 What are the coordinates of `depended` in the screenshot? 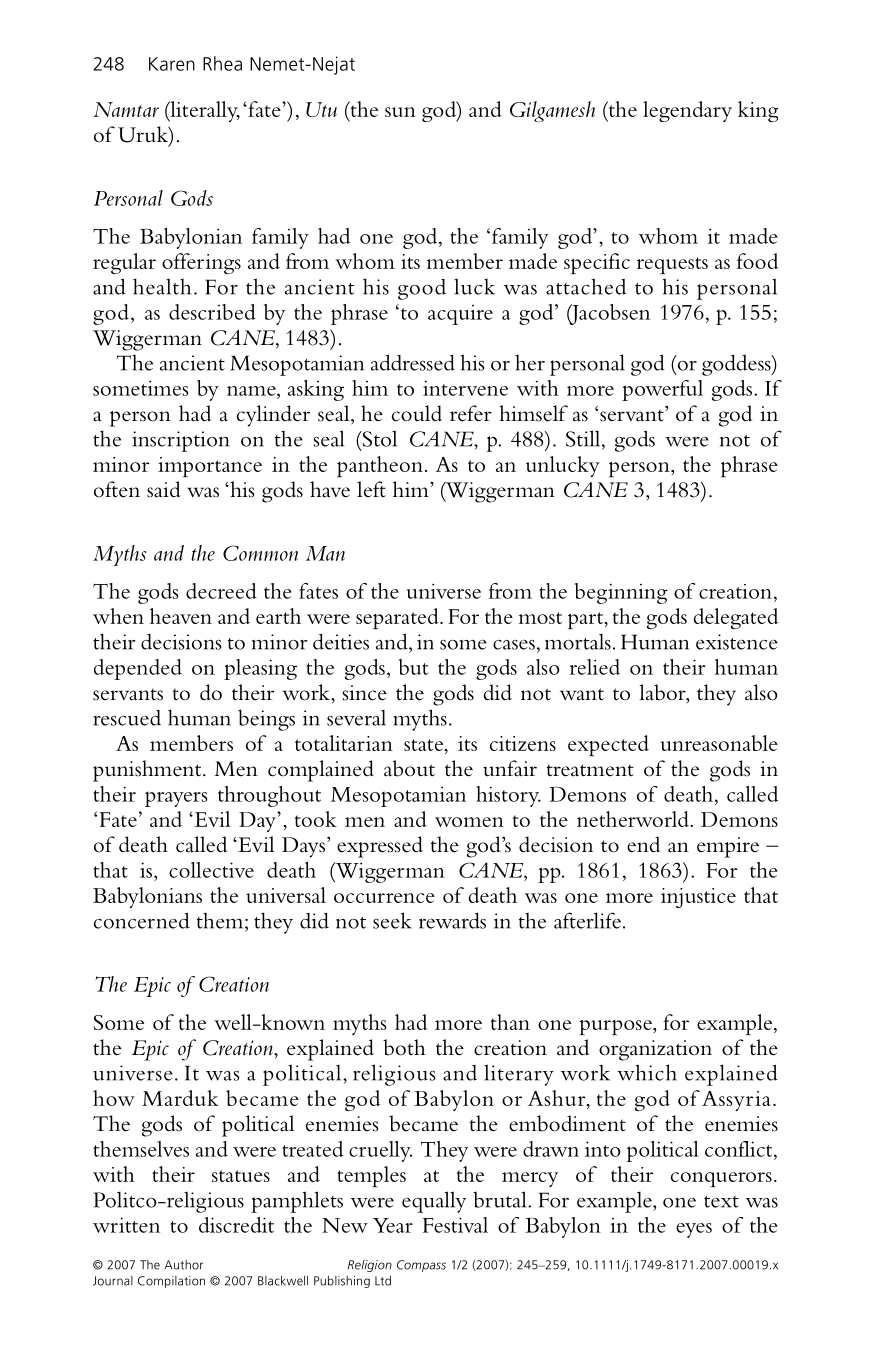 It's located at (138, 669).
